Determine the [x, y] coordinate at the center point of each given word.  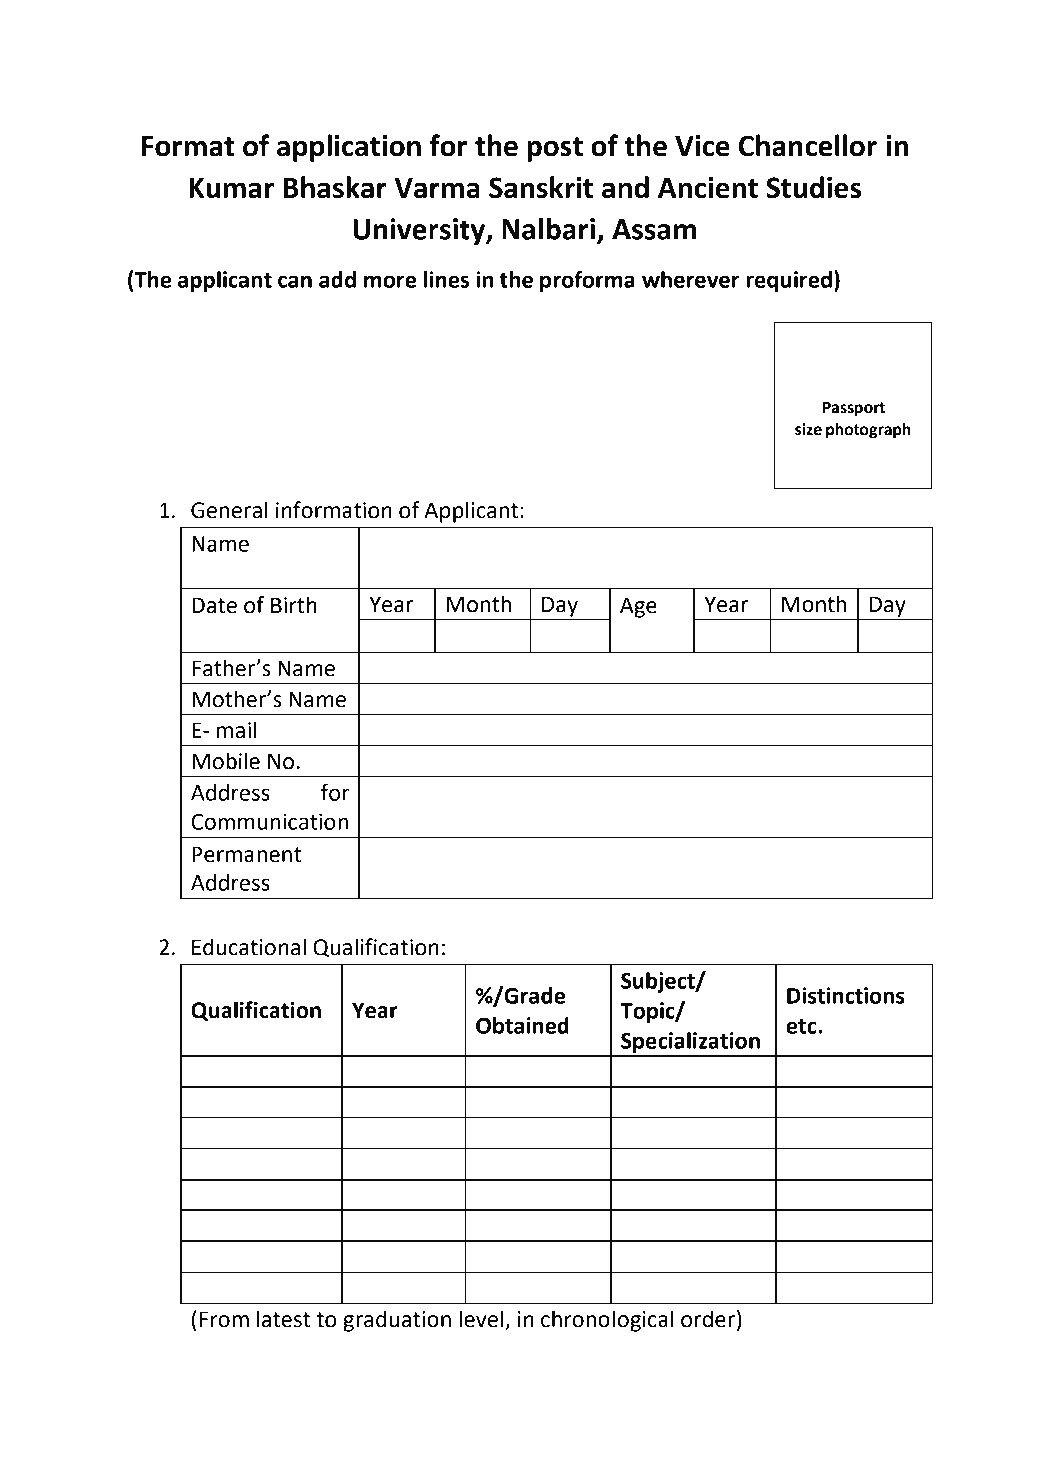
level [481, 1319]
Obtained [522, 1025]
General [229, 510]
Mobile [226, 761]
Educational [249, 947]
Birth [294, 605]
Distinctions [846, 995]
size [808, 429]
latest [283, 1319]
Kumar [231, 188]
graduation [397, 1321]
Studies [813, 187]
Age [638, 607]
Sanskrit [541, 187]
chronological [607, 1321]
